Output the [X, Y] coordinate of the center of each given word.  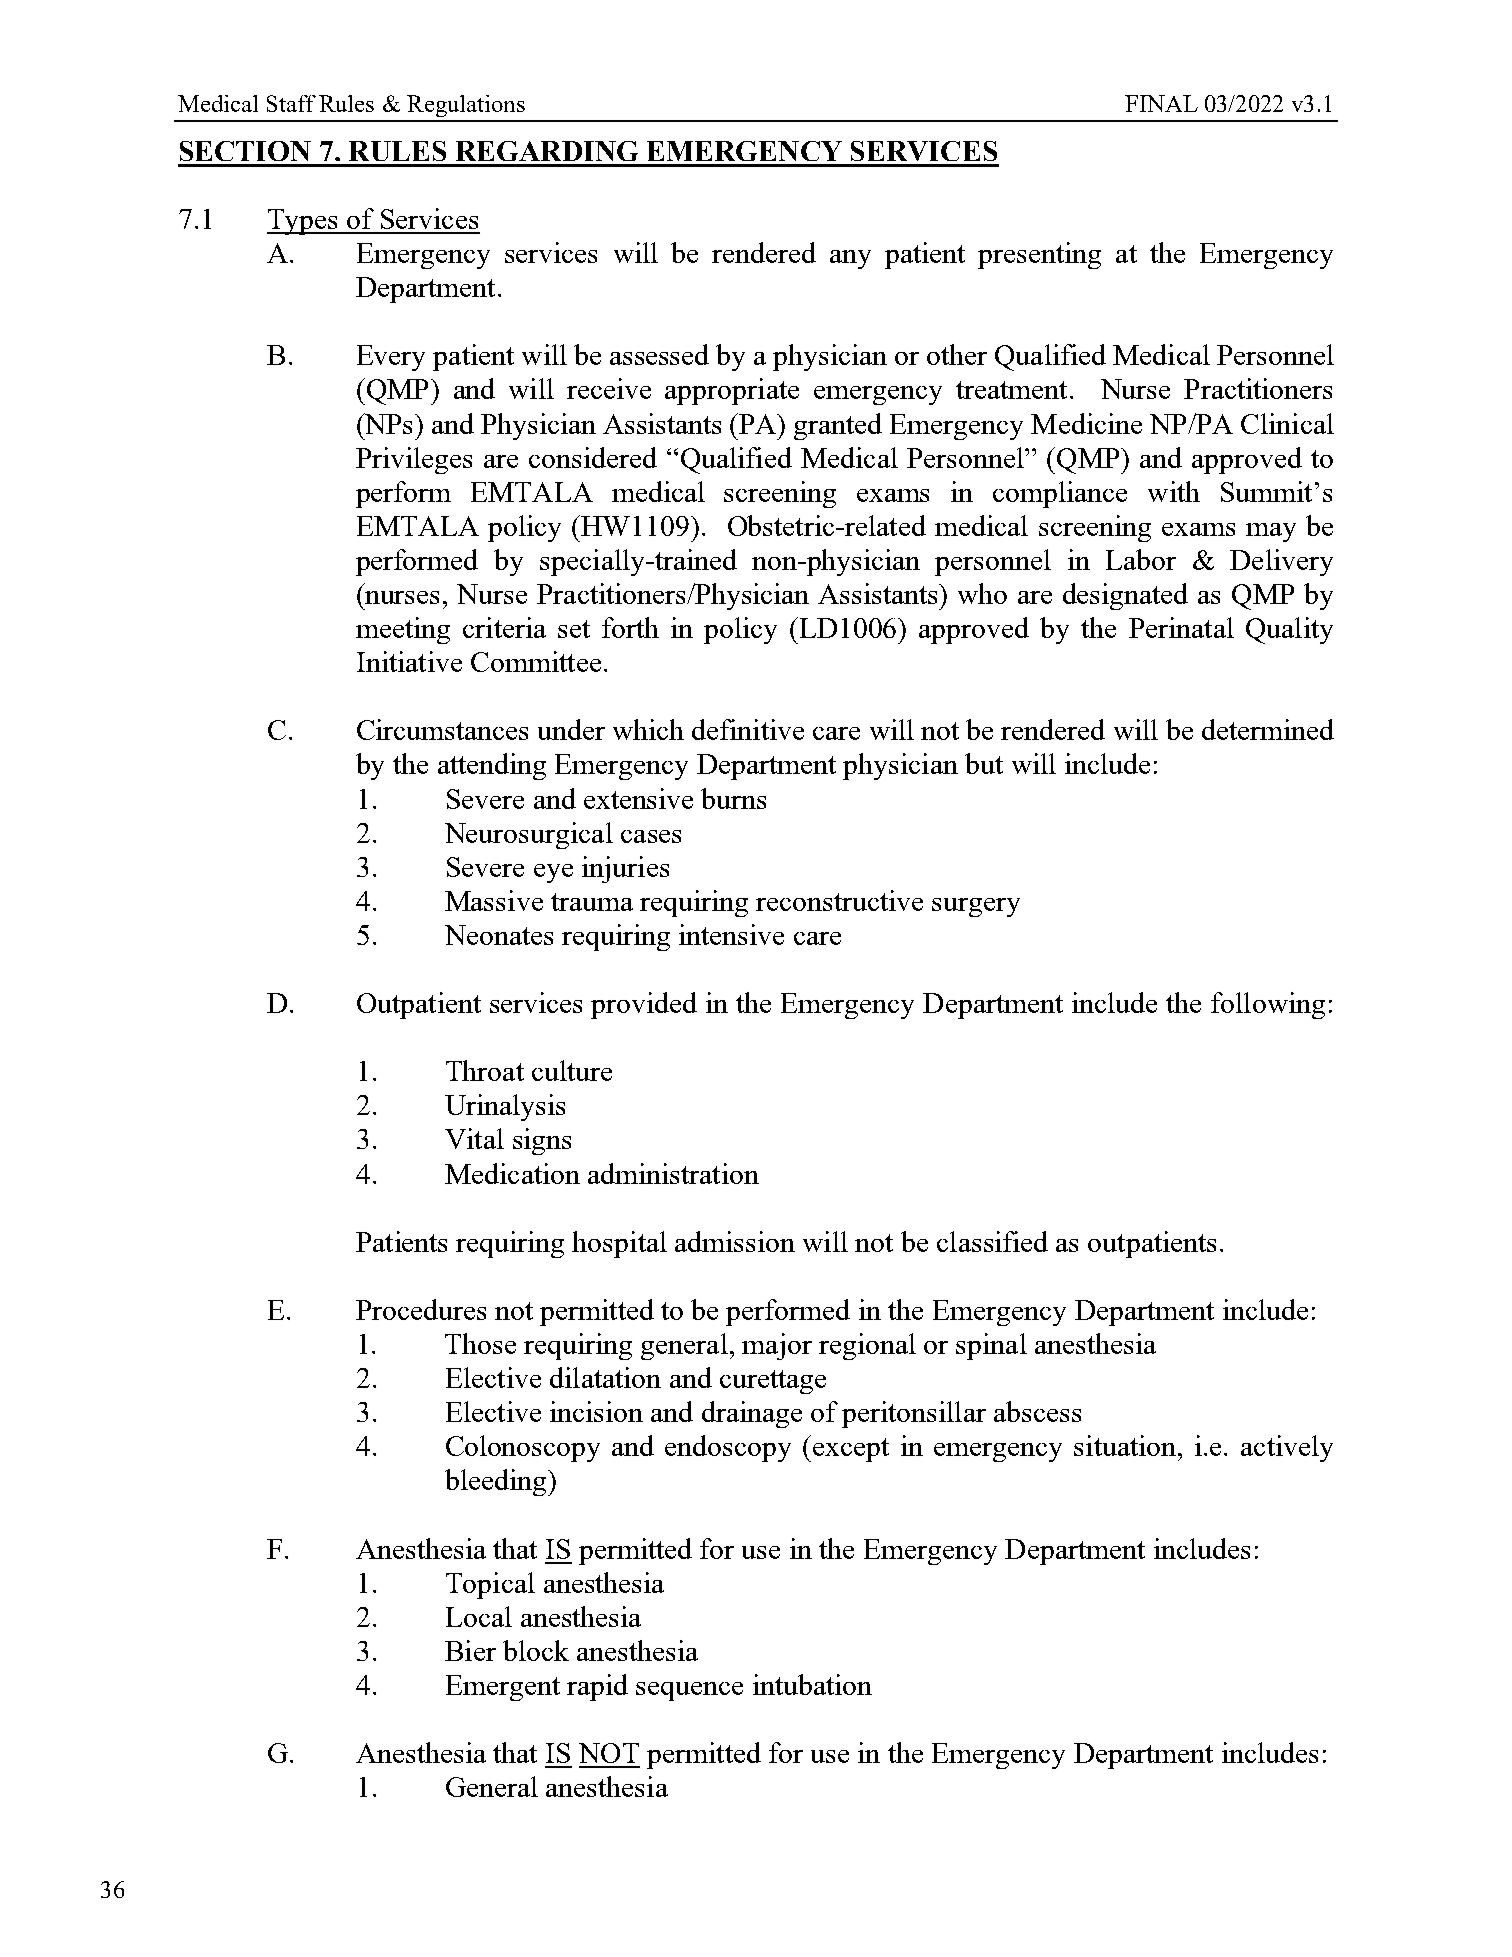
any [850, 259]
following [1268, 1005]
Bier [470, 1650]
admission [735, 1241]
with [1174, 491]
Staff [291, 103]
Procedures [421, 1309]
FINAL [1161, 103]
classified [992, 1241]
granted [838, 426]
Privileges [414, 460]
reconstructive [839, 900]
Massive [494, 900]
